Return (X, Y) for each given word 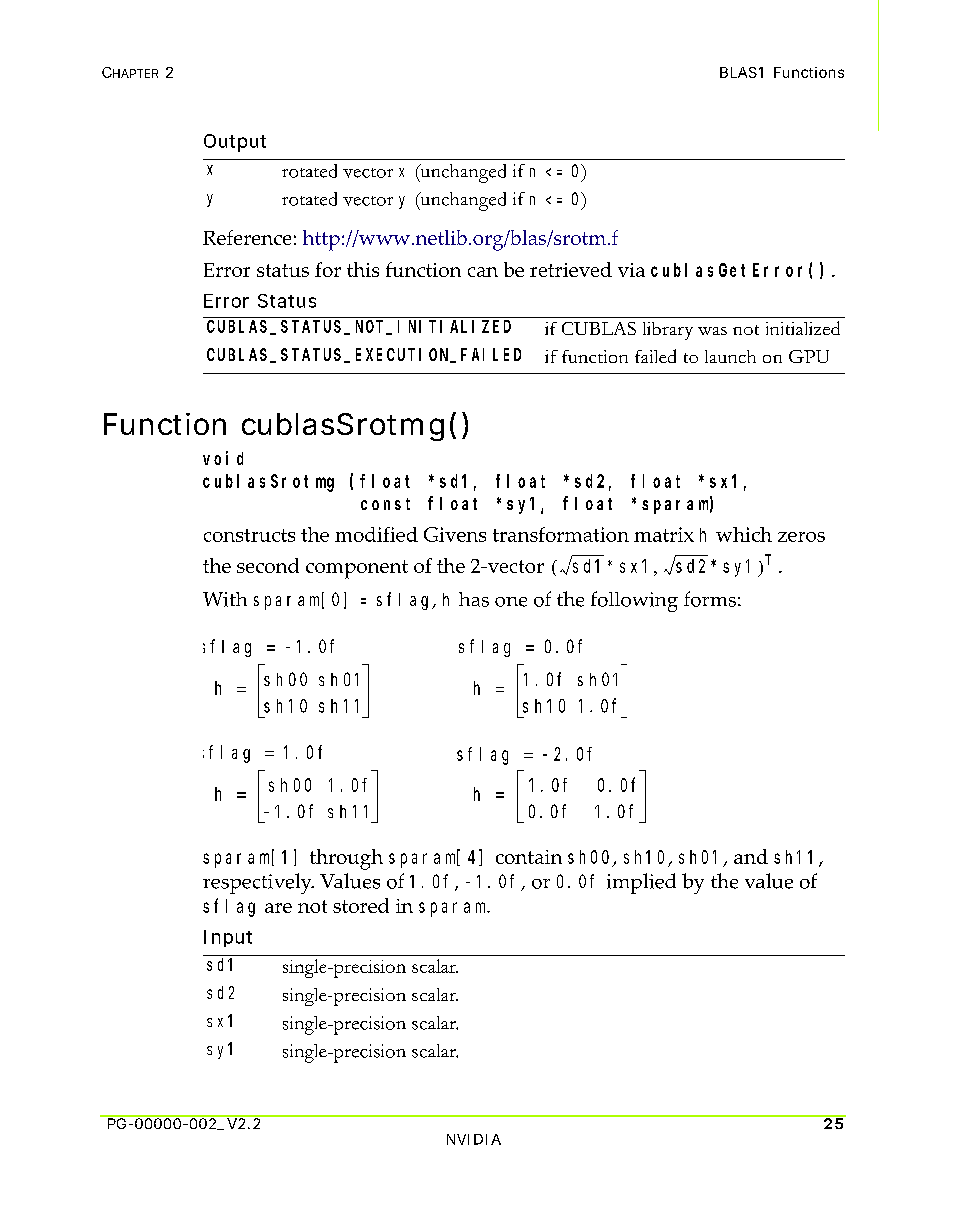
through (346, 859)
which (744, 534)
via (631, 270)
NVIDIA (474, 1139)
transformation (561, 534)
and (751, 856)
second (268, 565)
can (483, 272)
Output (235, 143)
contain (529, 857)
